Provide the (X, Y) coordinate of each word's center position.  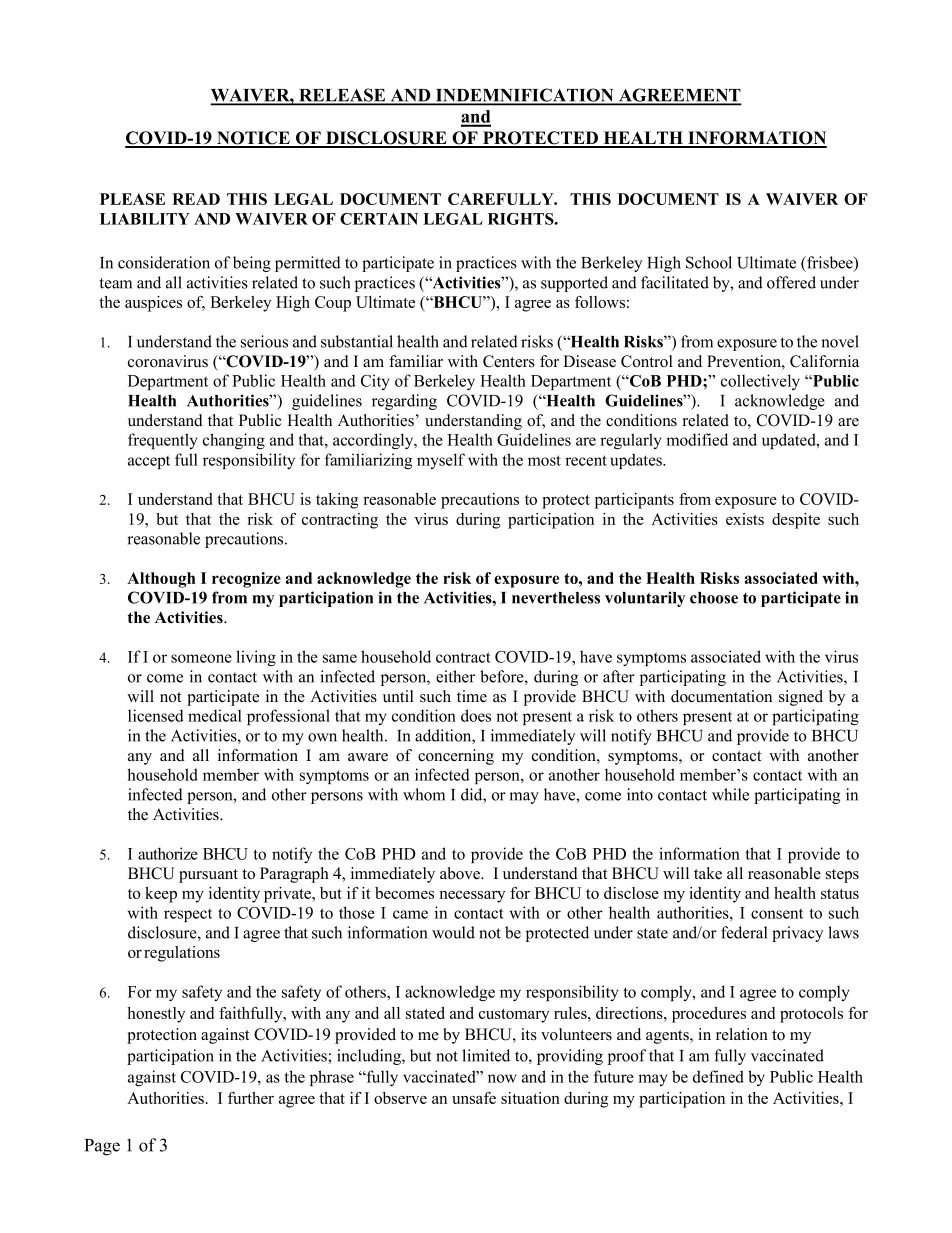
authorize (168, 853)
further (251, 1098)
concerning (456, 757)
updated (790, 441)
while (730, 794)
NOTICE (253, 139)
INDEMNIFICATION (525, 96)
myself (441, 461)
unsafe (474, 1098)
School (709, 262)
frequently (162, 441)
